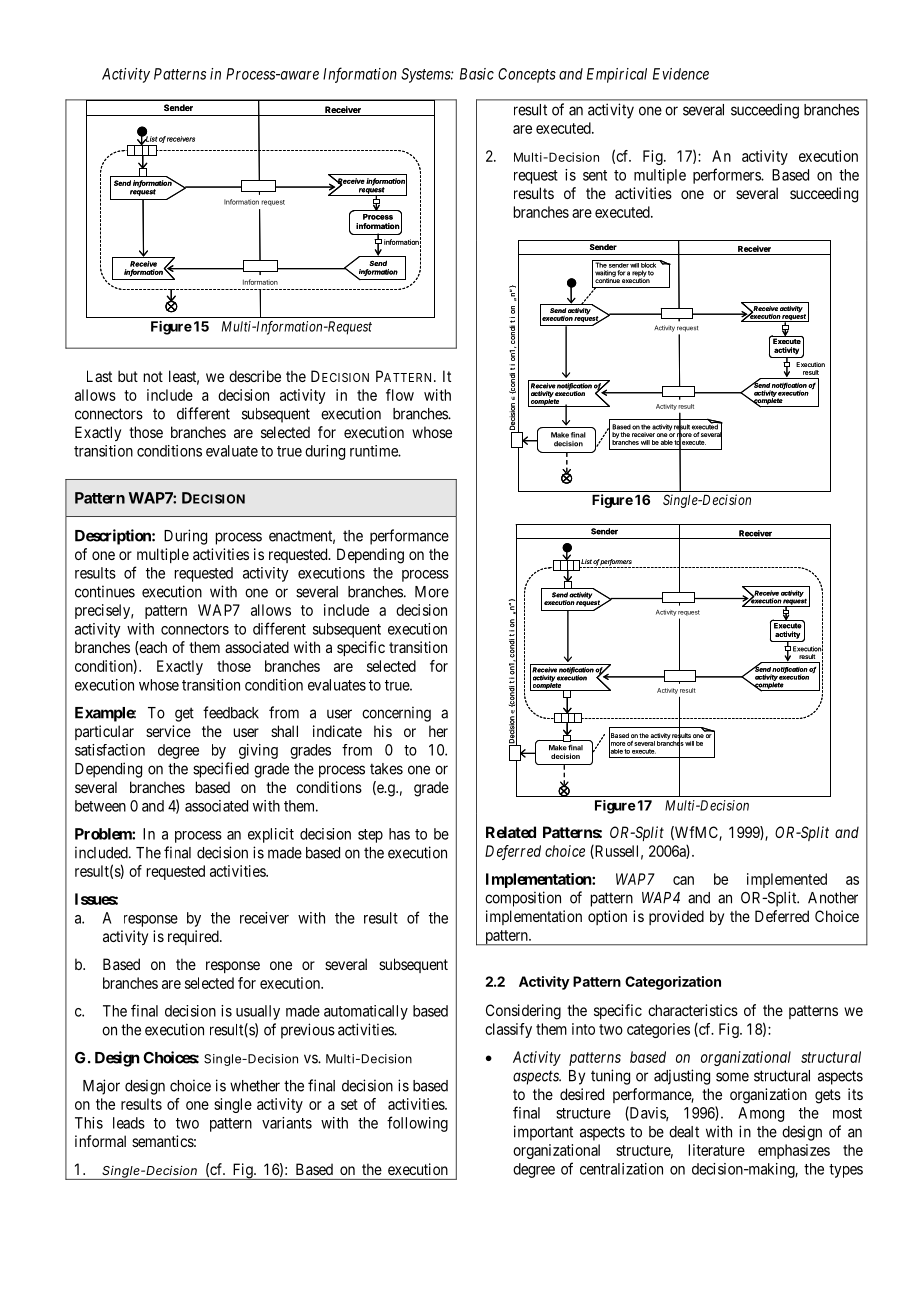  What do you see at coordinates (129, 1123) in the image?
I see `leads` at bounding box center [129, 1123].
